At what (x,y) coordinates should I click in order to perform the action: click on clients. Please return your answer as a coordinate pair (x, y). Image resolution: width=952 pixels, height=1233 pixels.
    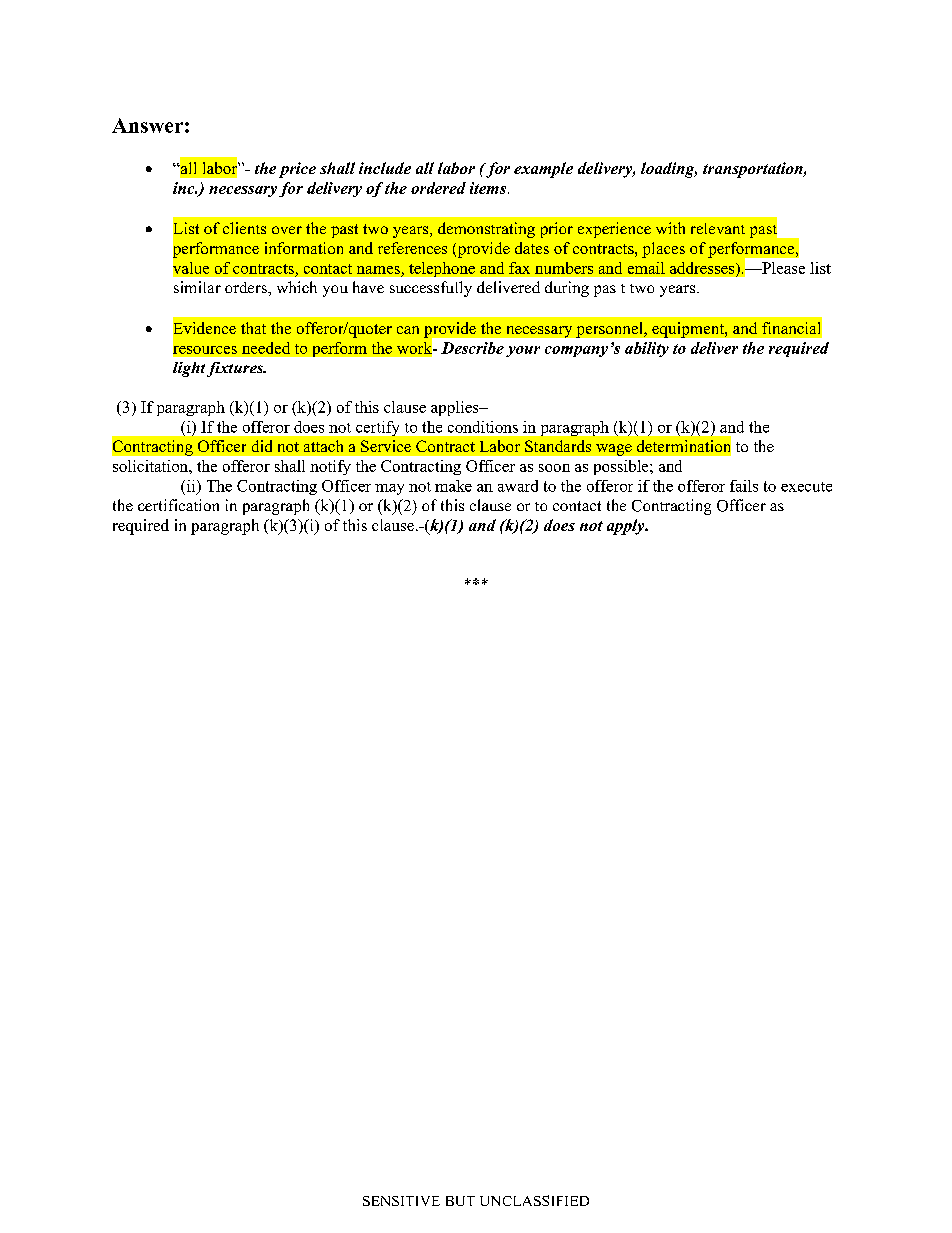
    Looking at the image, I should click on (244, 228).
